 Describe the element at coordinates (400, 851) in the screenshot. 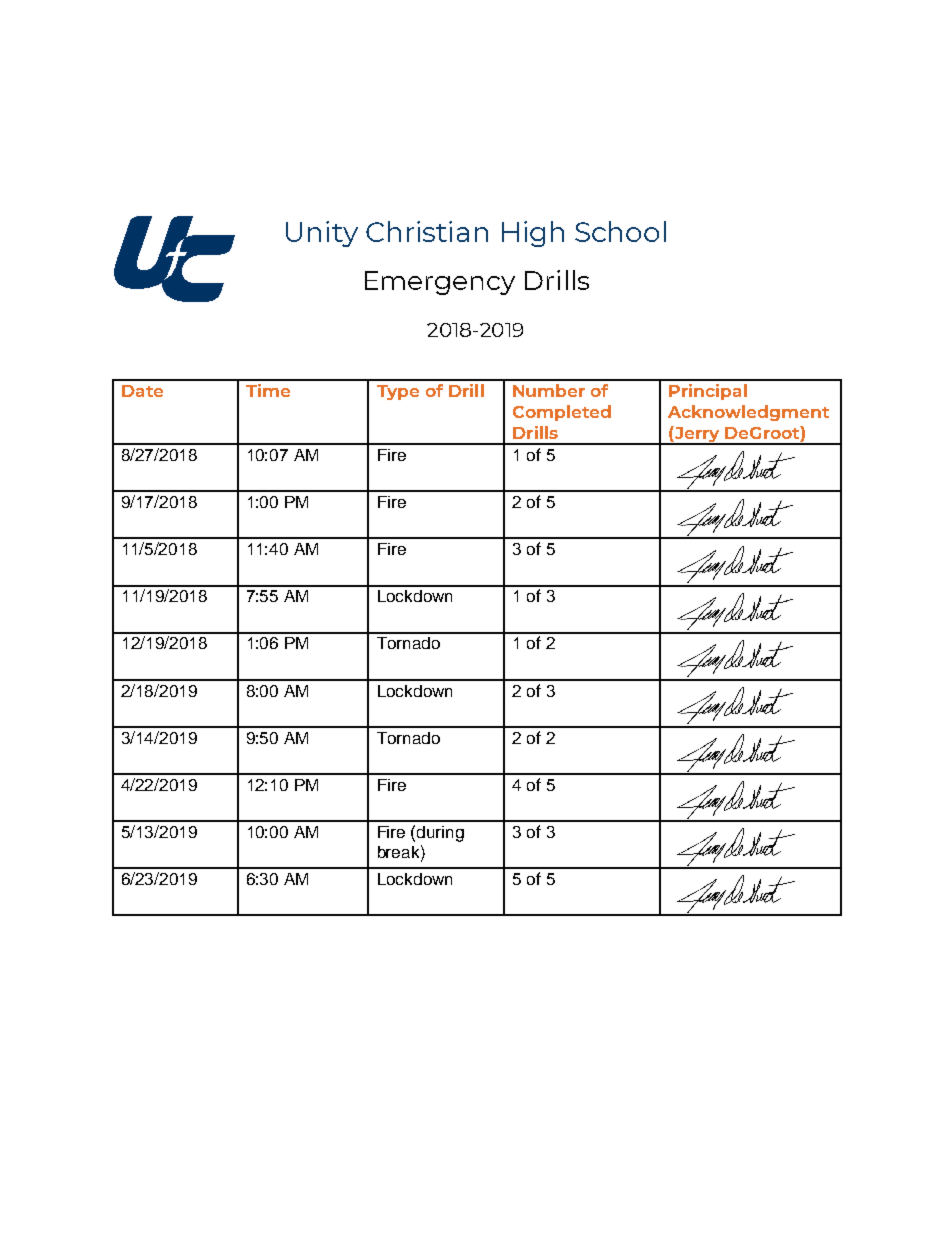

I see `break` at that location.
